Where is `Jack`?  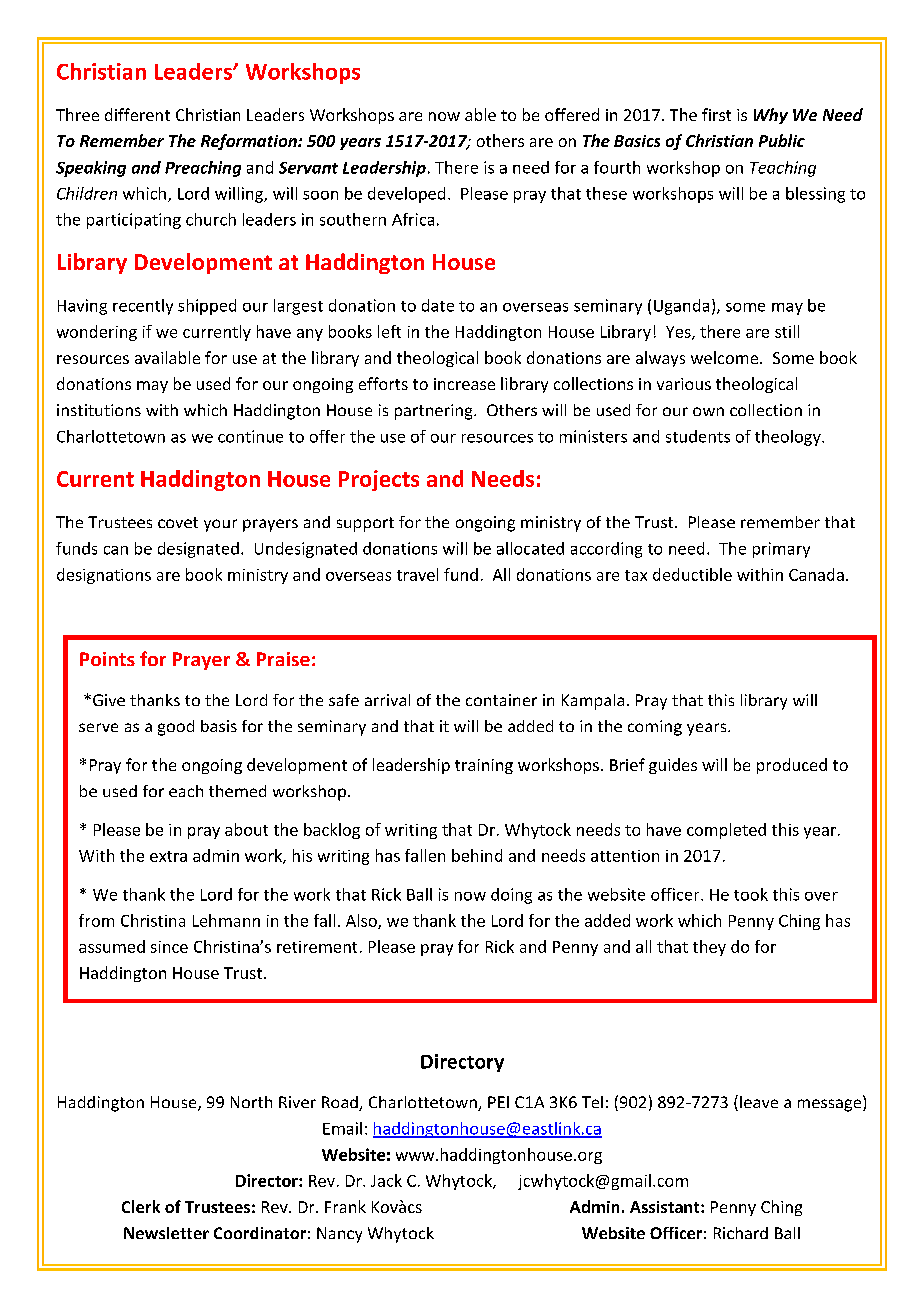
Jack is located at coordinates (386, 1180).
